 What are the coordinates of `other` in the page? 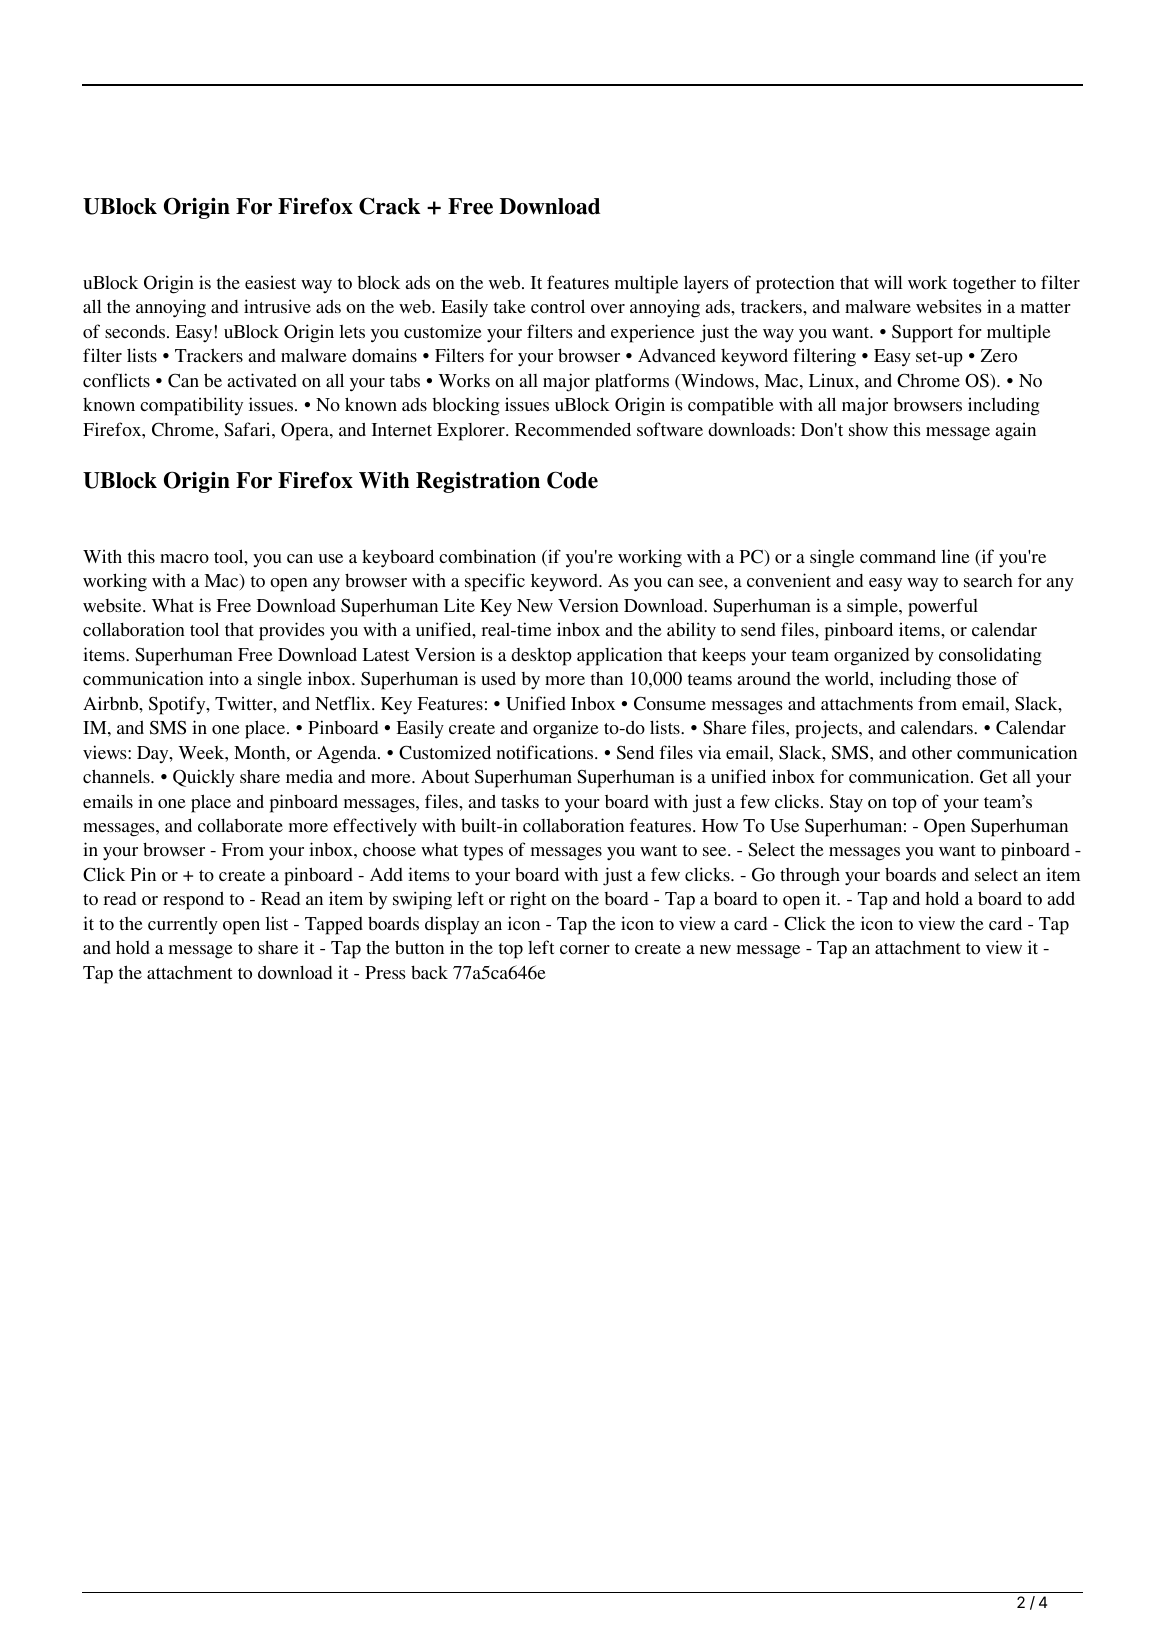 It's located at (932, 752).
